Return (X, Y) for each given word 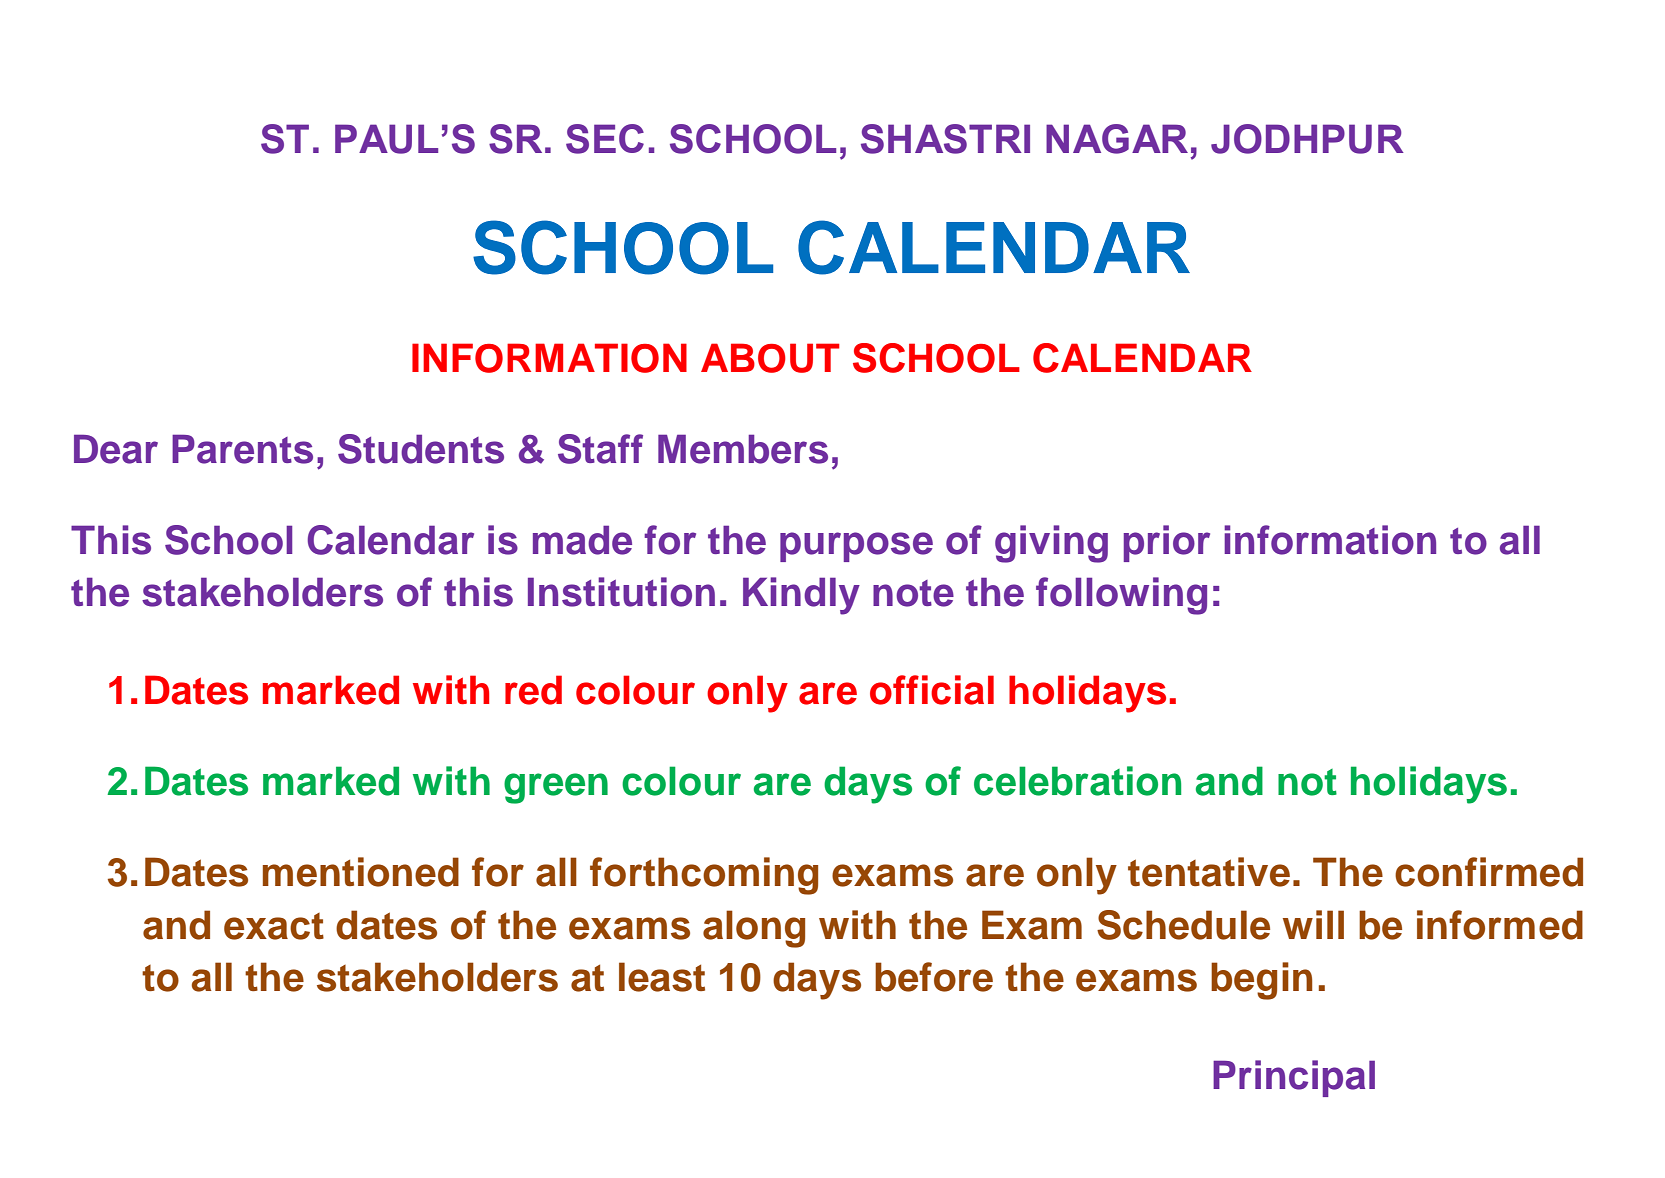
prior (1167, 543)
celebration (1077, 781)
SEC (605, 139)
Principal (1294, 1078)
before (934, 977)
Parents (242, 449)
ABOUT (770, 358)
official (932, 690)
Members (743, 449)
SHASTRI (945, 139)
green (556, 788)
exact (274, 926)
